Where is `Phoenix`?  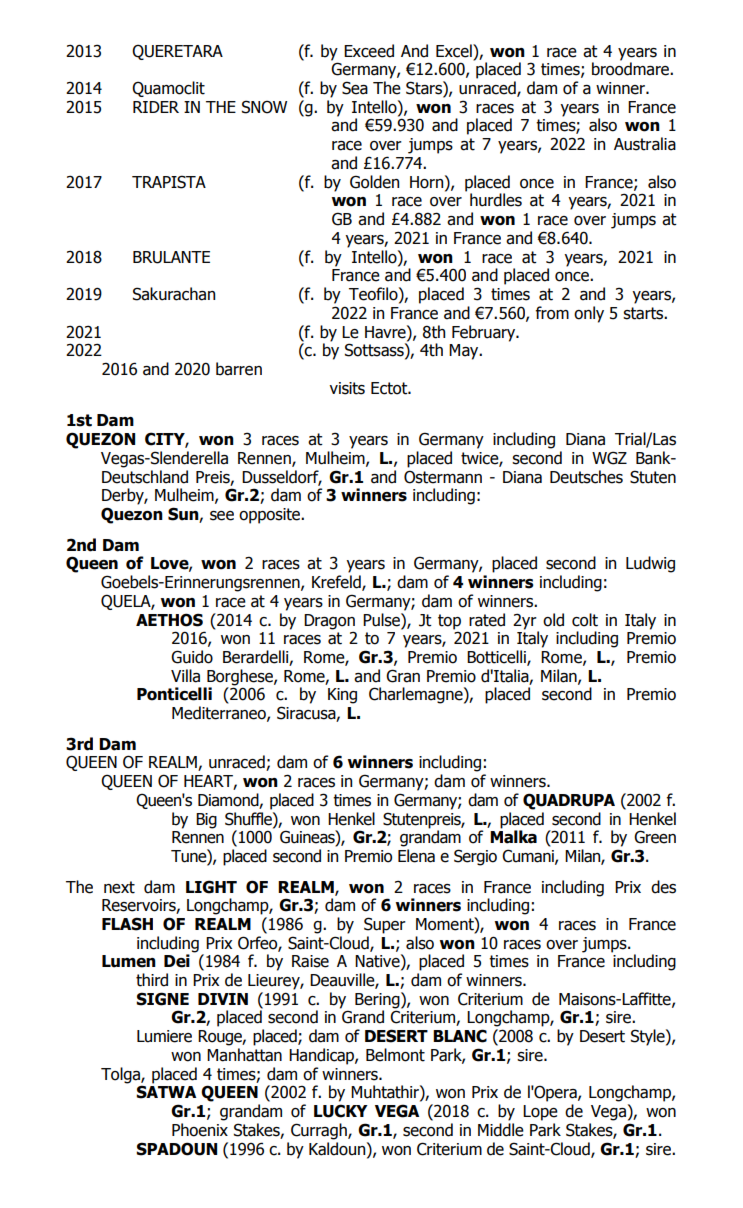
Phoenix is located at coordinates (200, 1130).
